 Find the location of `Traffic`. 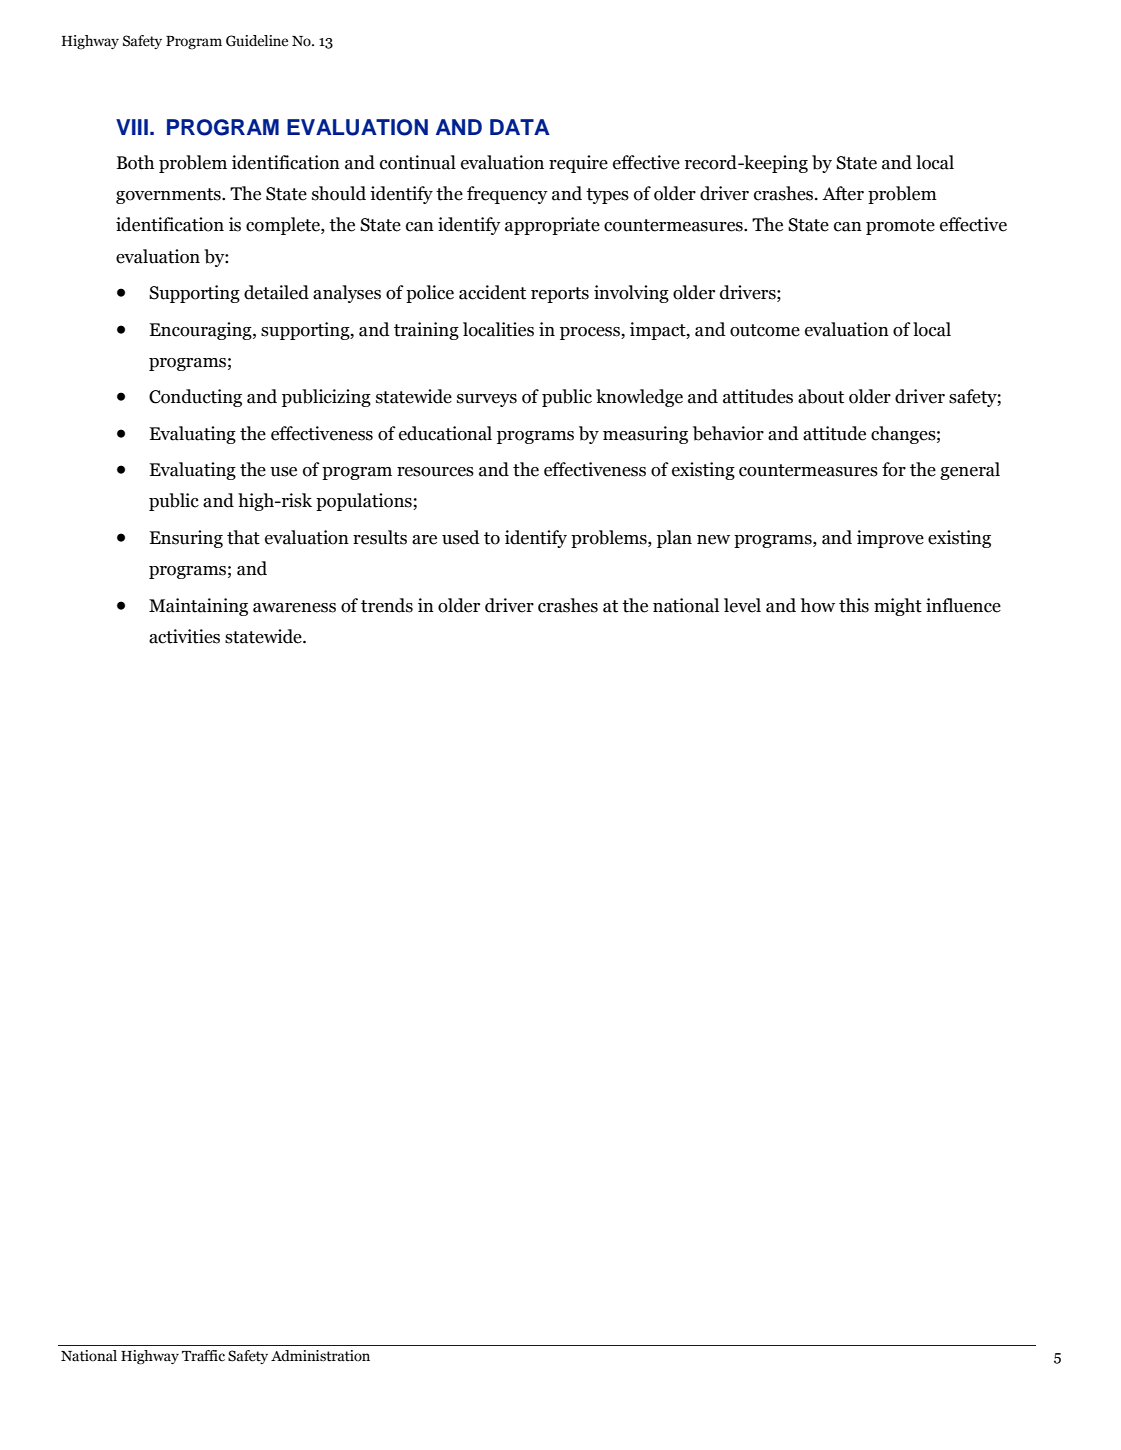

Traffic is located at coordinates (203, 1356).
